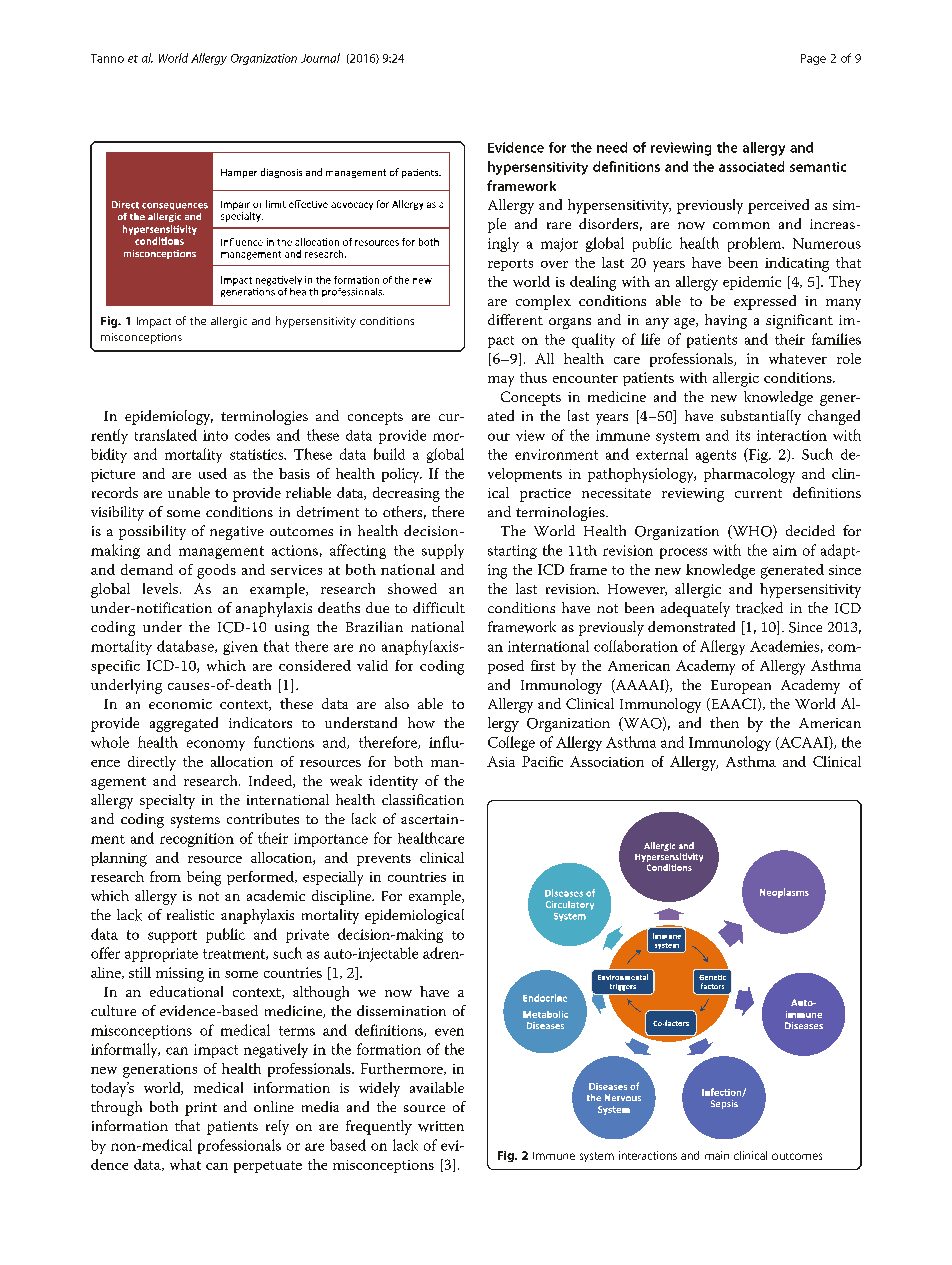 The image size is (952, 1265). What do you see at coordinates (813, 59) in the screenshot?
I see `Page` at bounding box center [813, 59].
